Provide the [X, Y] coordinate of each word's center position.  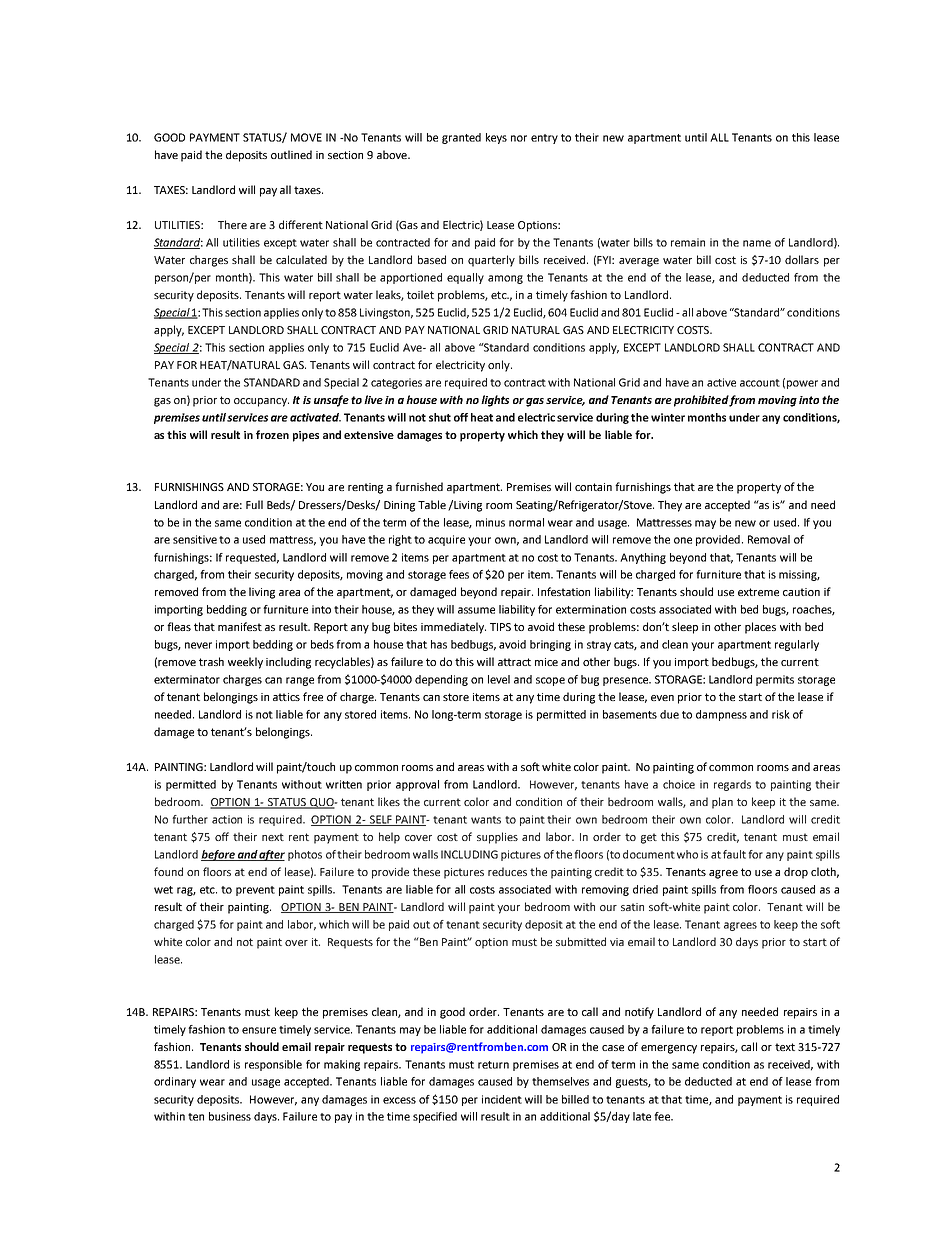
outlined [291, 154]
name [757, 243]
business [230, 1116]
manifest [240, 626]
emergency [669, 1049]
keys [496, 138]
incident [502, 1099]
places [760, 628]
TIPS [500, 627]
